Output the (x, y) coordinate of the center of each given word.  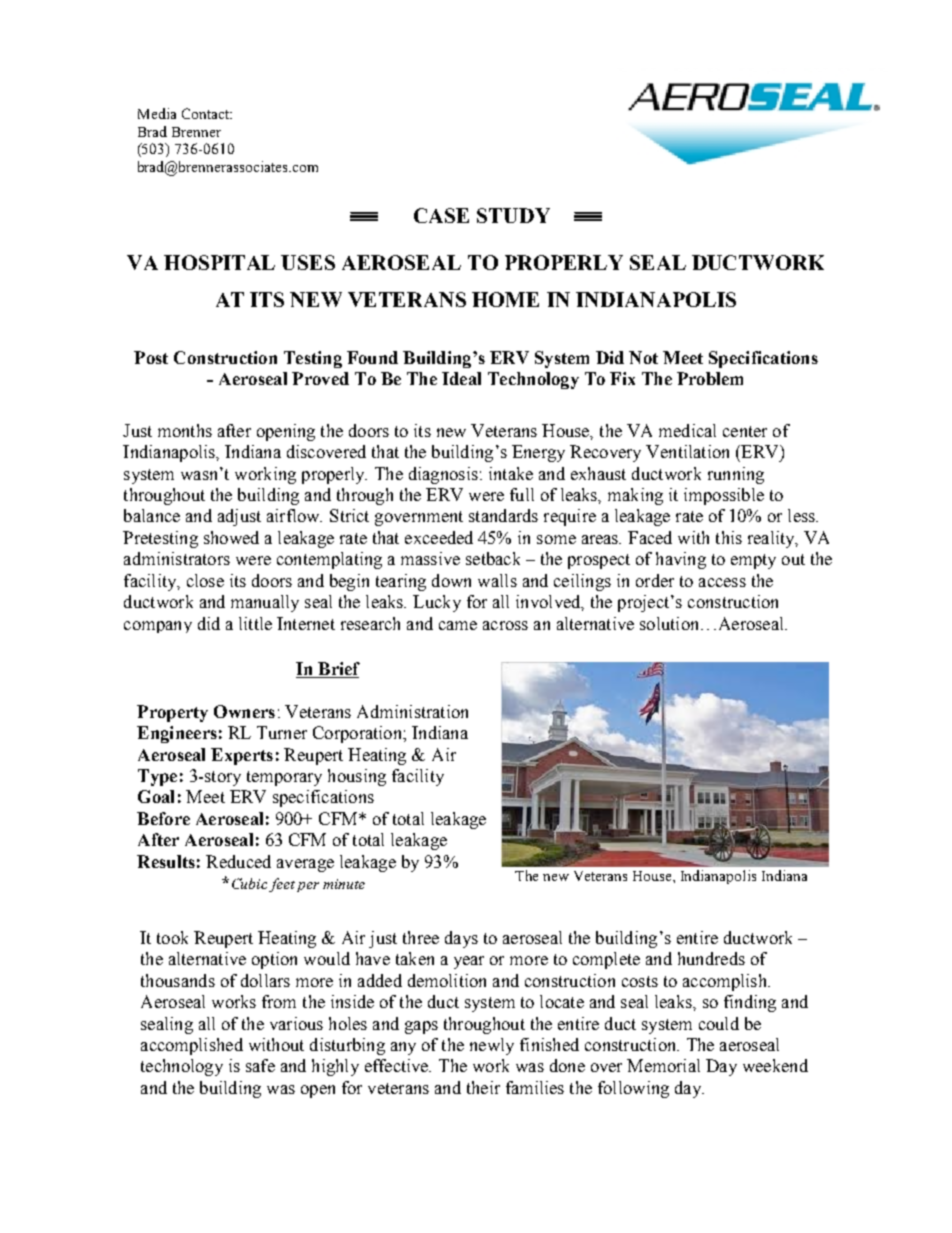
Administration (412, 711)
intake (511, 473)
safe (260, 1065)
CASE (441, 215)
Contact (207, 113)
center (745, 431)
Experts (242, 756)
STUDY (513, 215)
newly (492, 1046)
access (722, 582)
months (185, 430)
